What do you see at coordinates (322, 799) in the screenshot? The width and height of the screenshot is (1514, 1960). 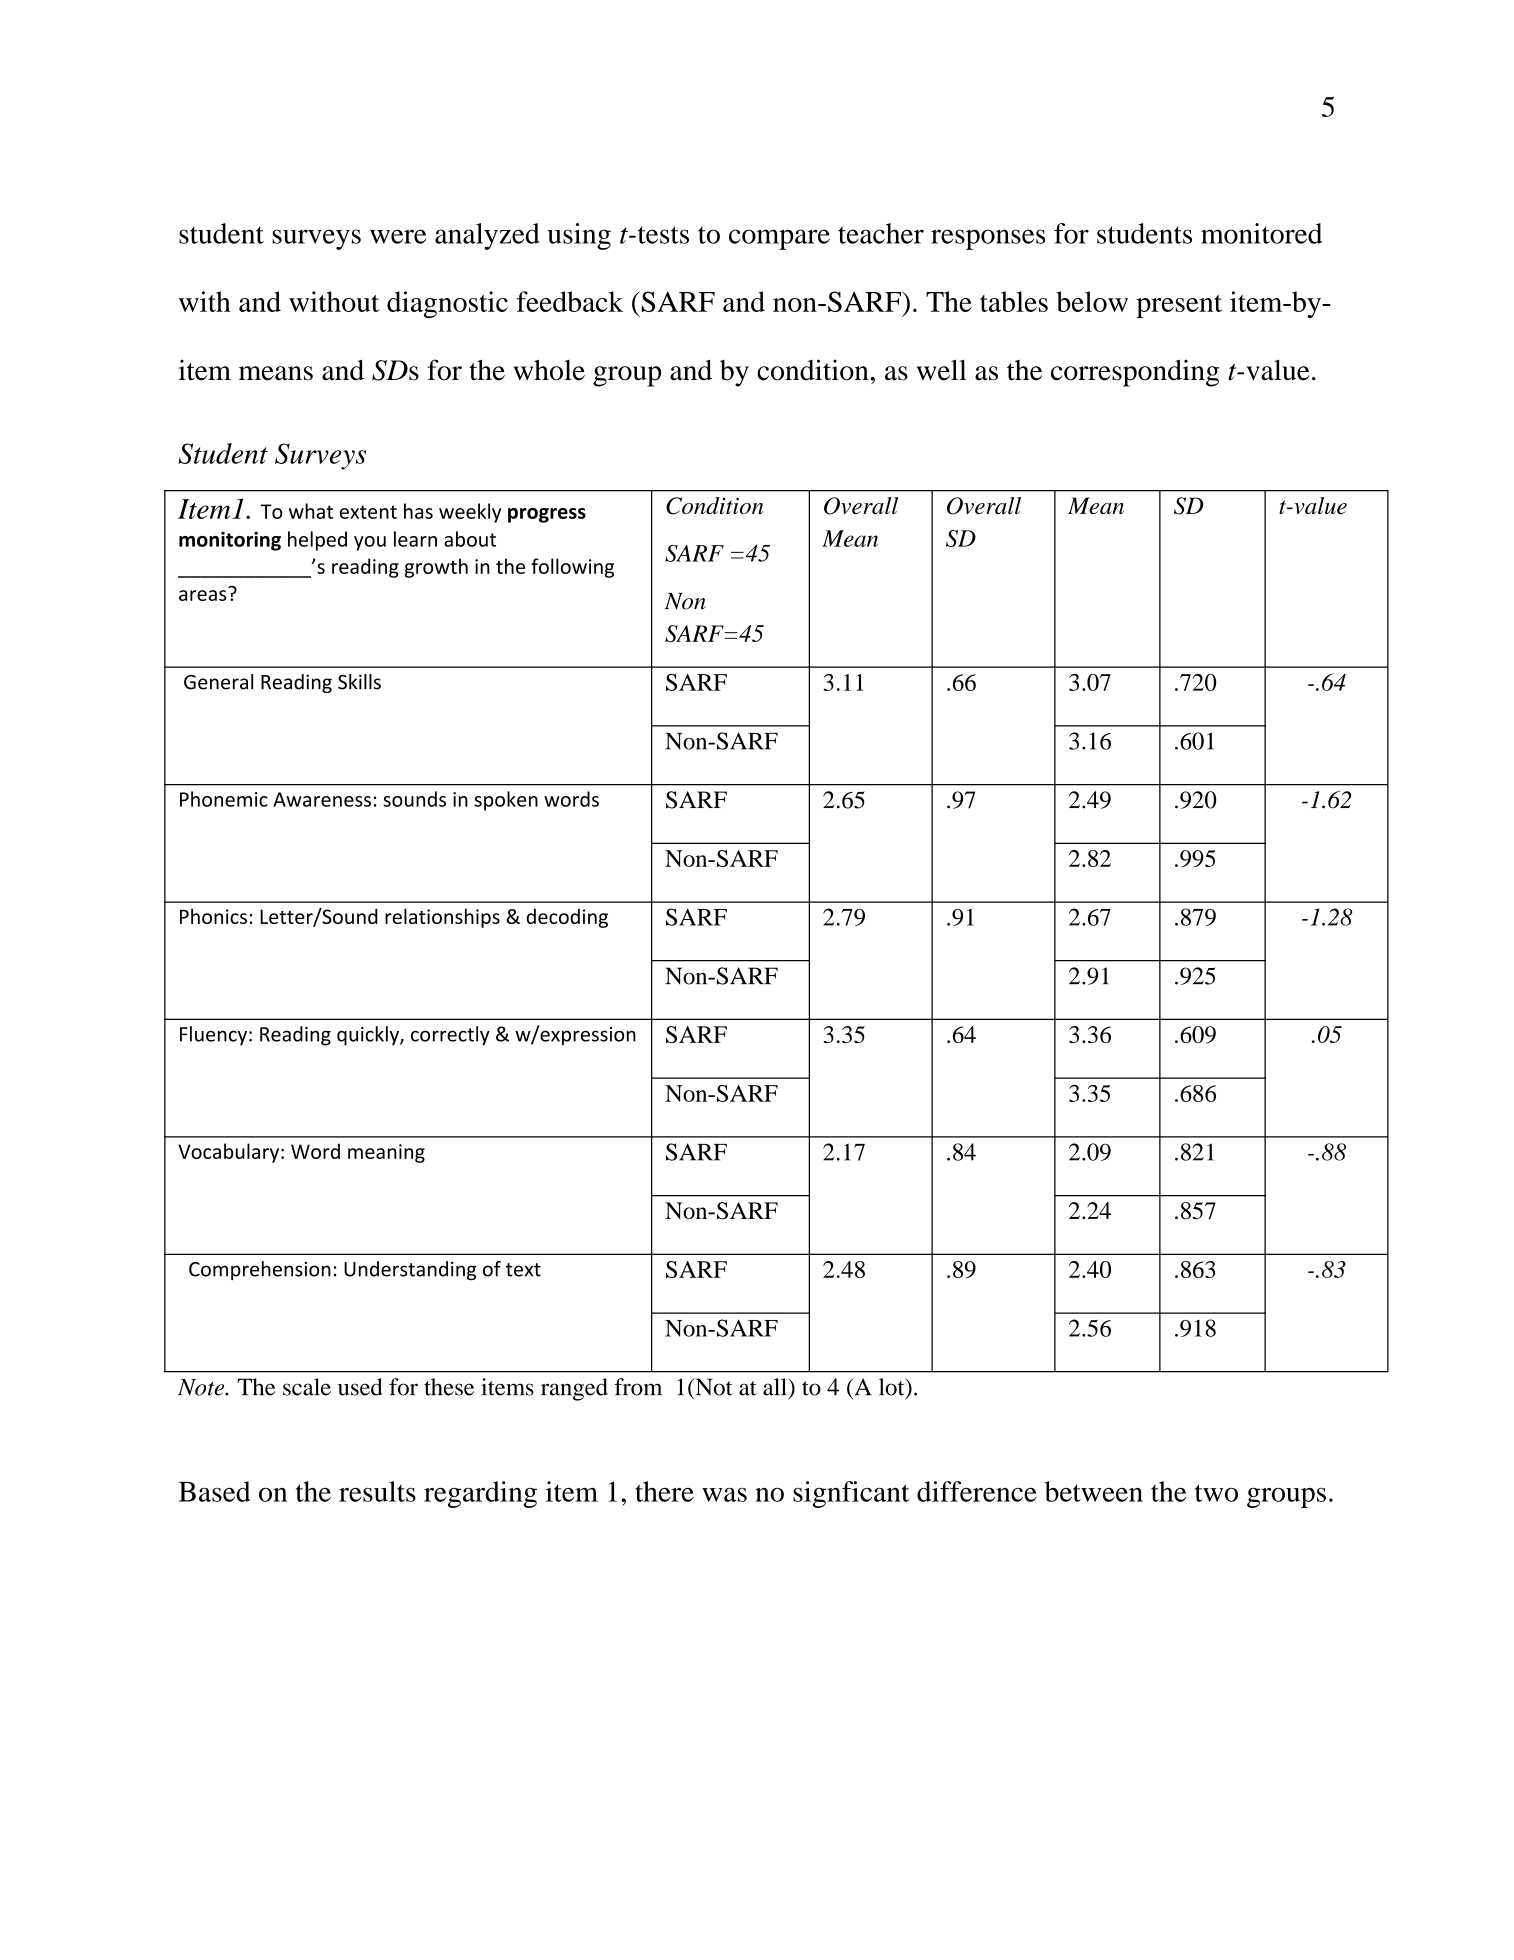 I see `Awareness` at bounding box center [322, 799].
